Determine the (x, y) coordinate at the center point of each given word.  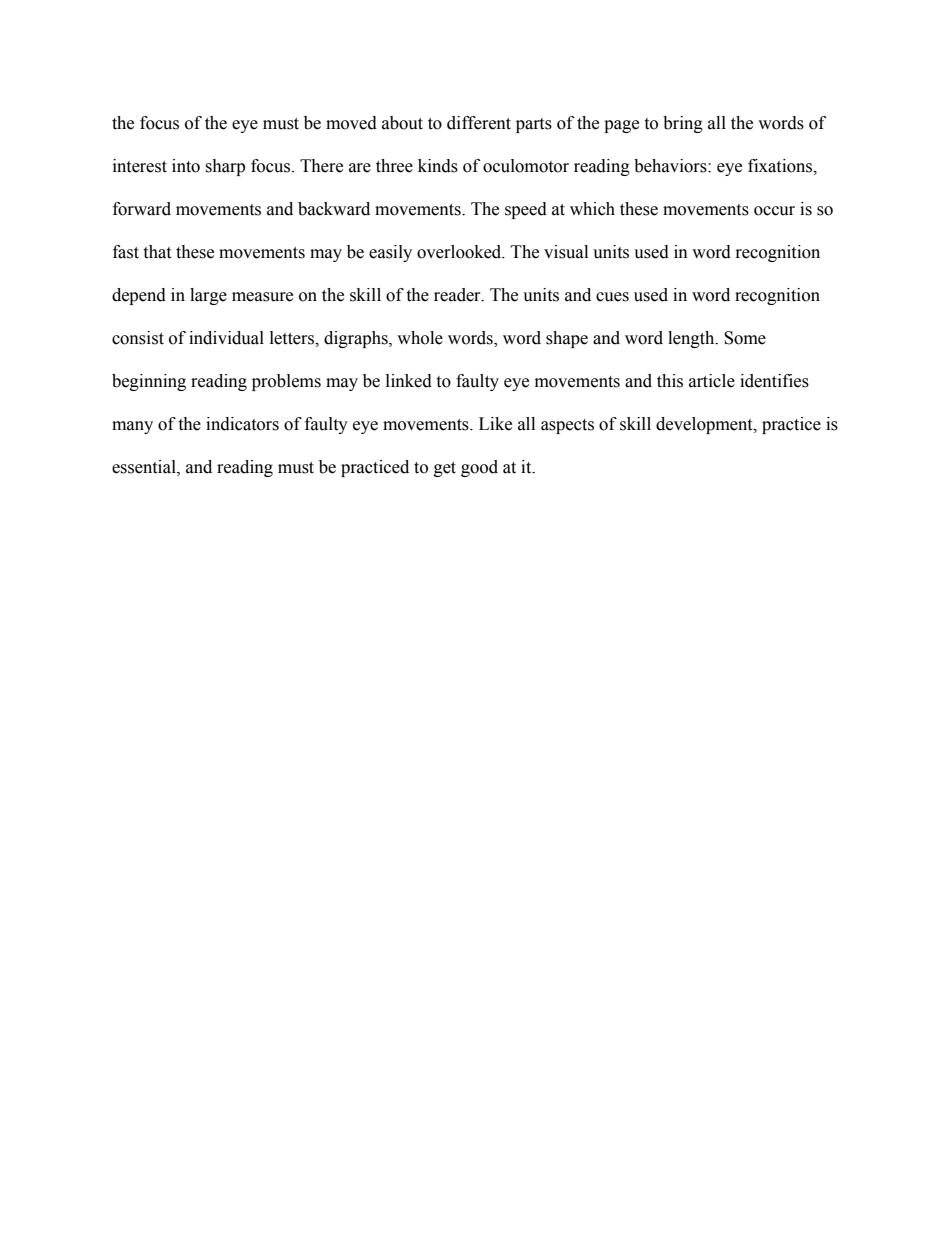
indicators (242, 424)
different (479, 123)
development (705, 425)
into (186, 166)
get (445, 469)
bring (683, 124)
